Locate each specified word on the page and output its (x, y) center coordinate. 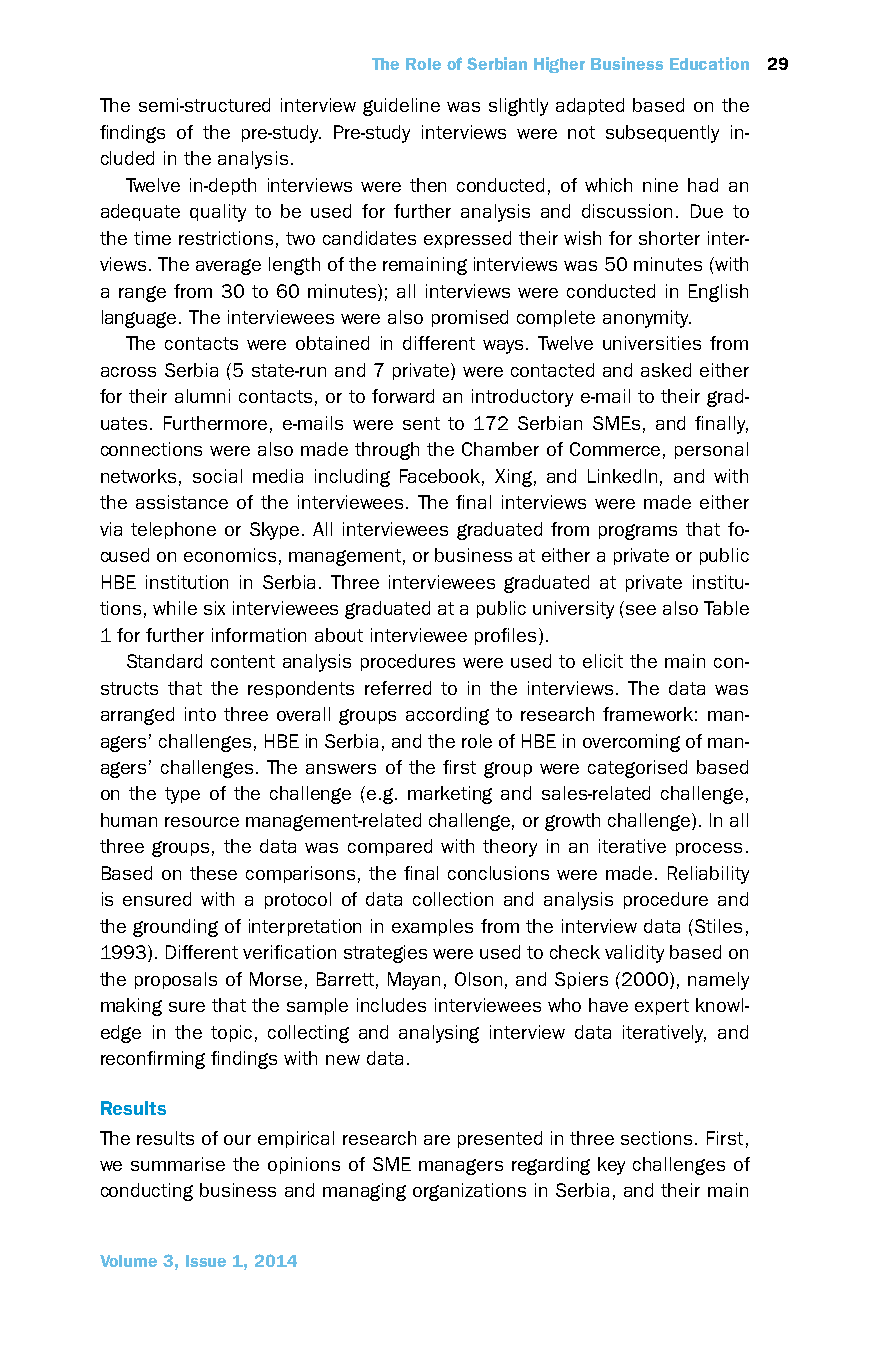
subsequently (662, 134)
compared (390, 847)
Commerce (615, 449)
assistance (182, 502)
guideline (401, 107)
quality (218, 213)
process (709, 849)
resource (202, 822)
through (387, 451)
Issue (206, 1261)
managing (364, 1192)
